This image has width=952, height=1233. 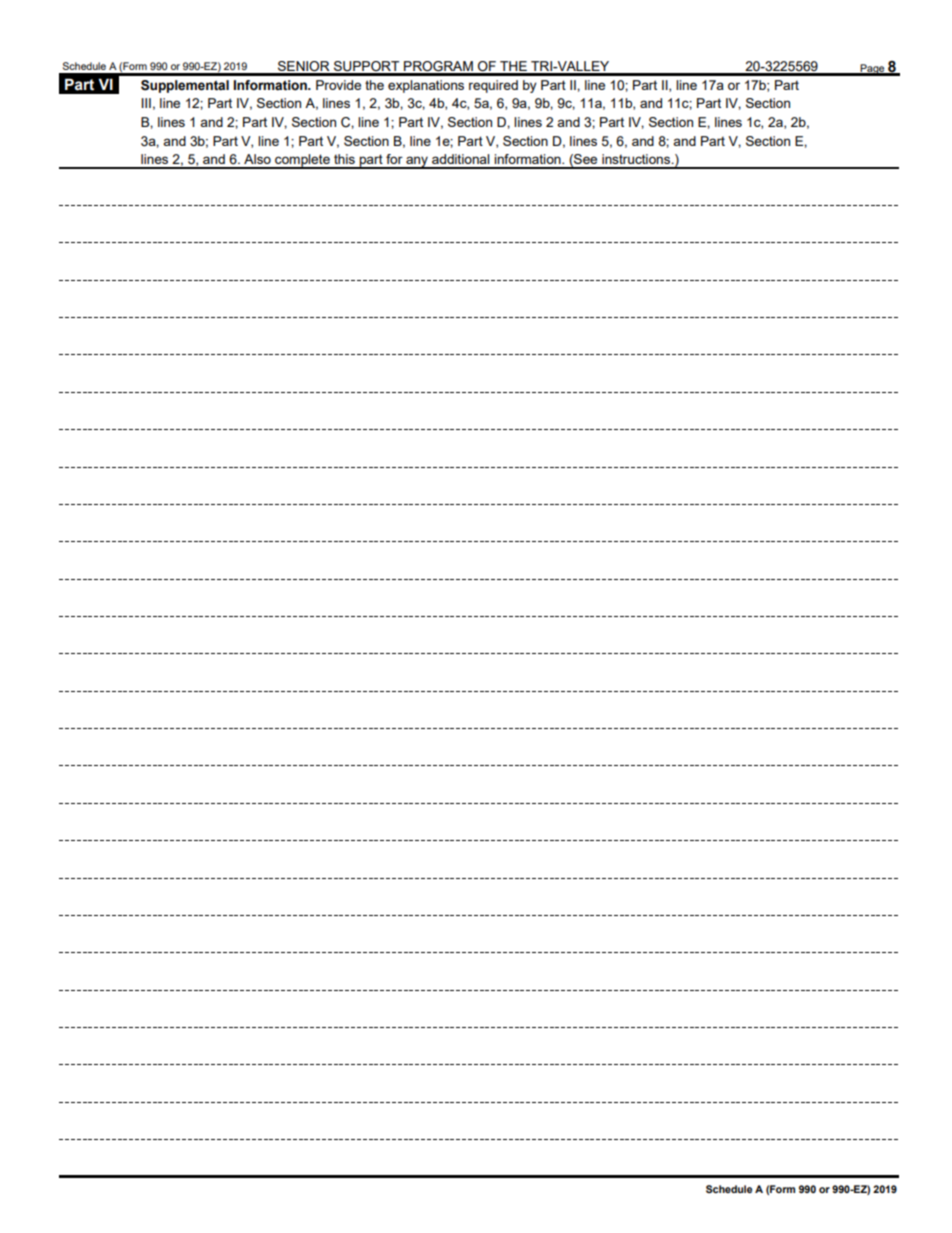 I want to click on any, so click(x=417, y=162).
